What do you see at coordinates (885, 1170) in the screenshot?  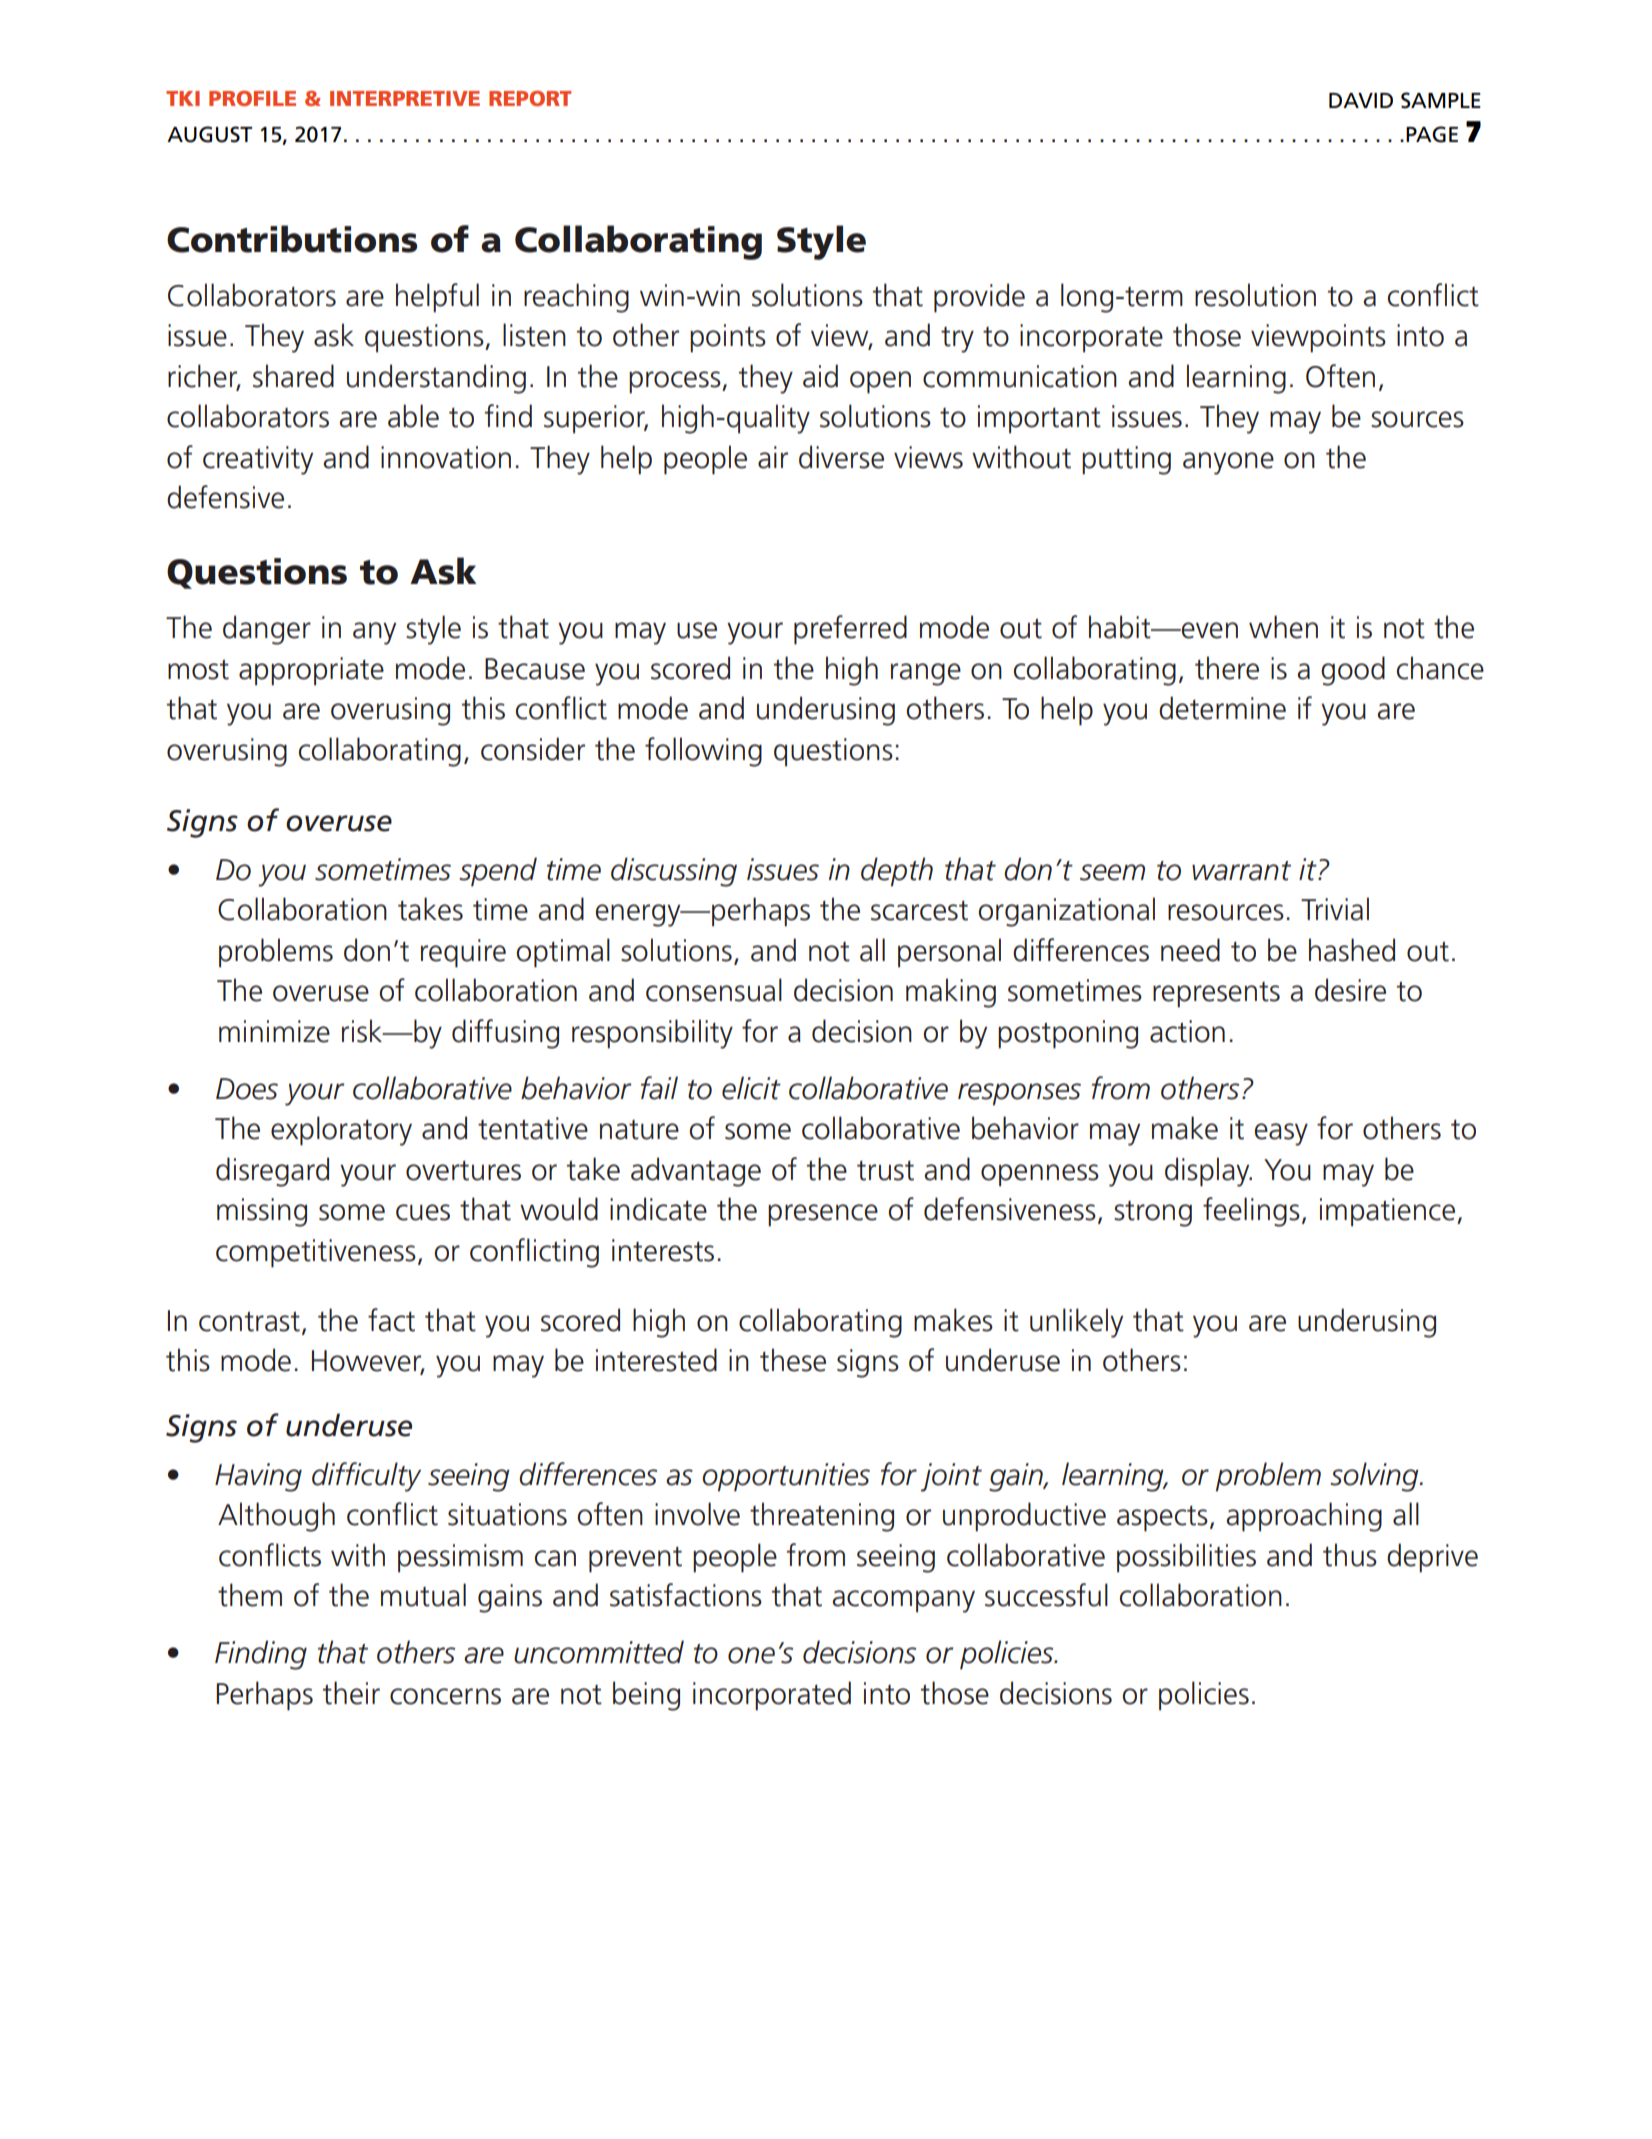 I see `trust` at bounding box center [885, 1170].
